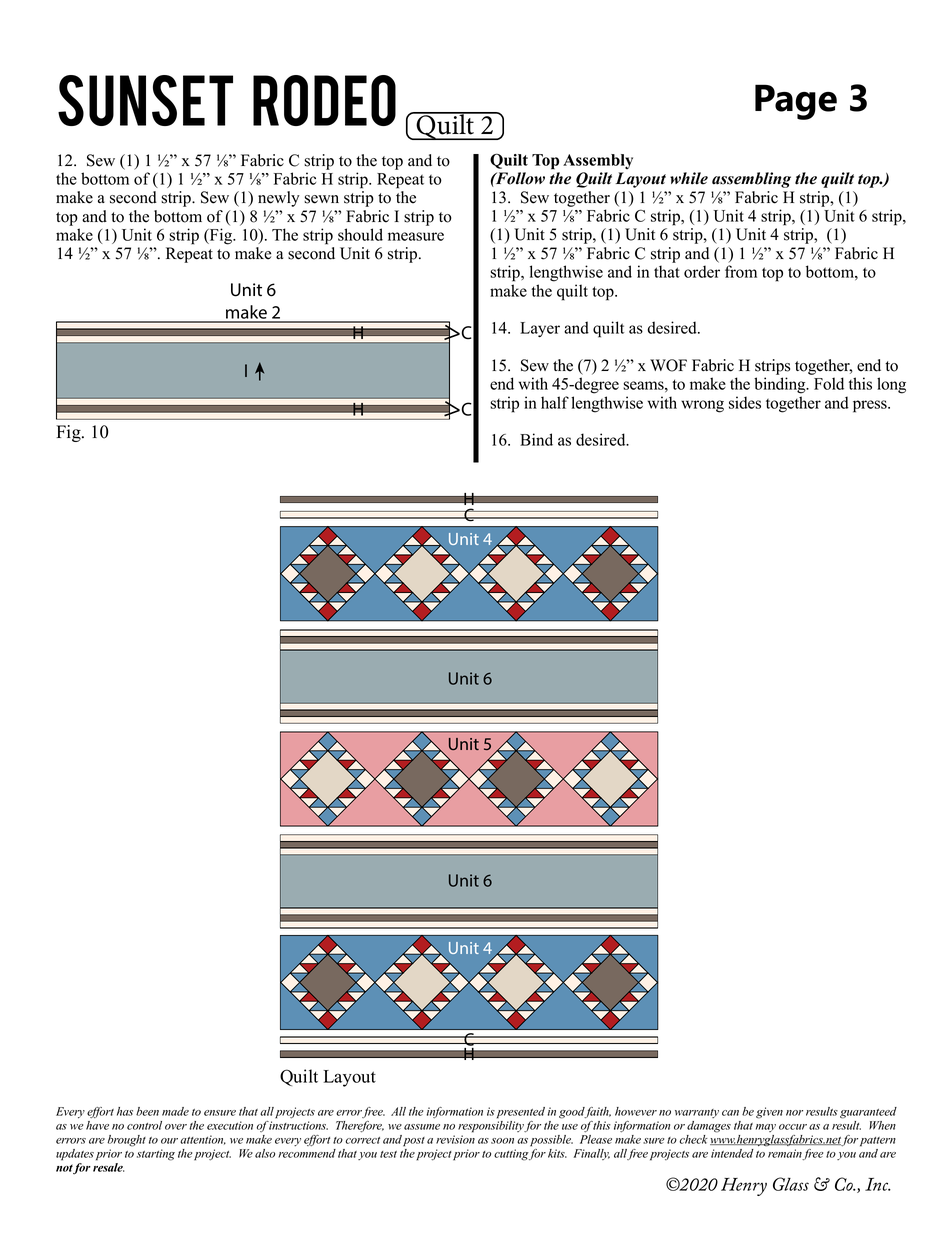  I want to click on should, so click(360, 234).
